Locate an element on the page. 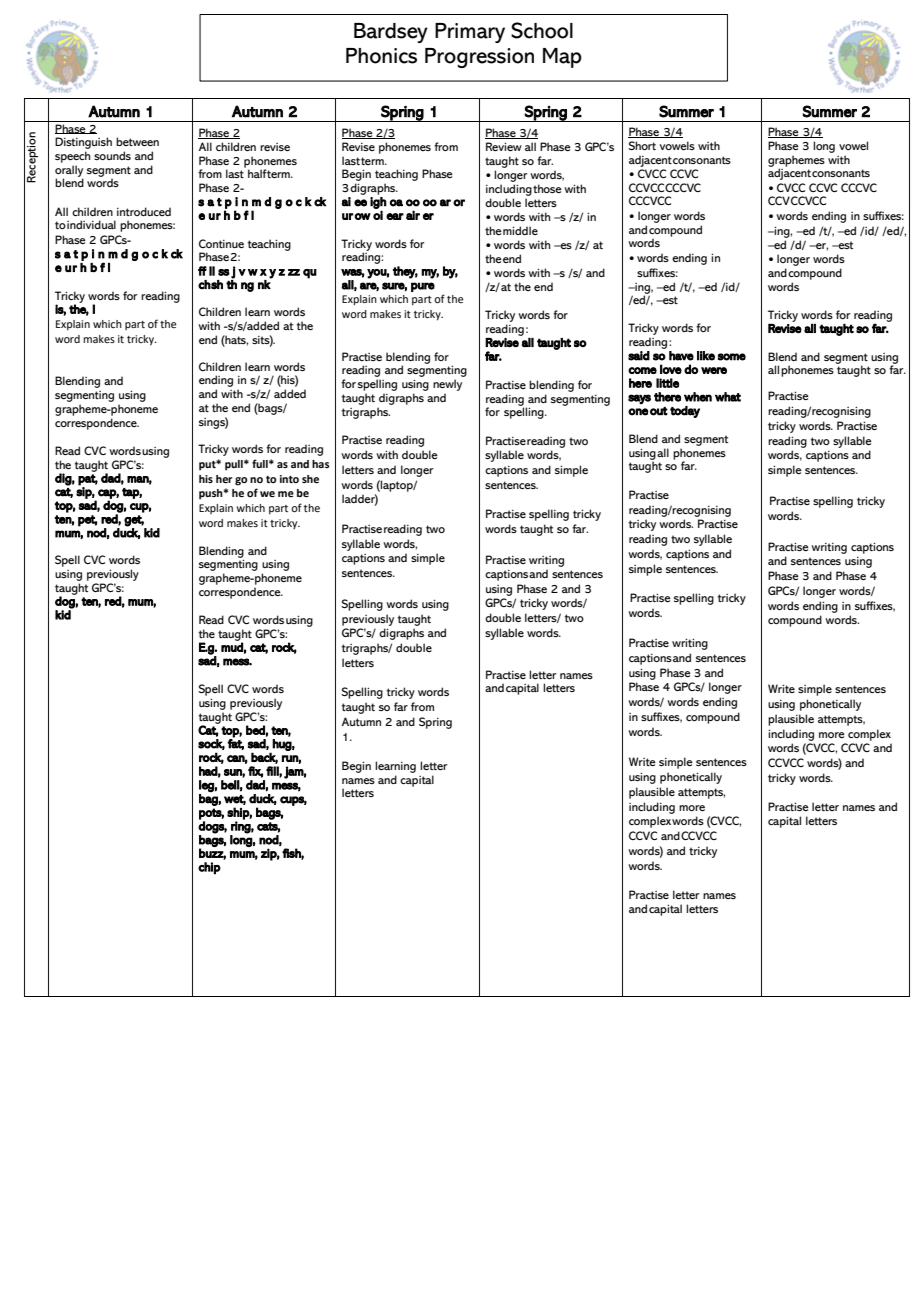  Map is located at coordinates (562, 58).
